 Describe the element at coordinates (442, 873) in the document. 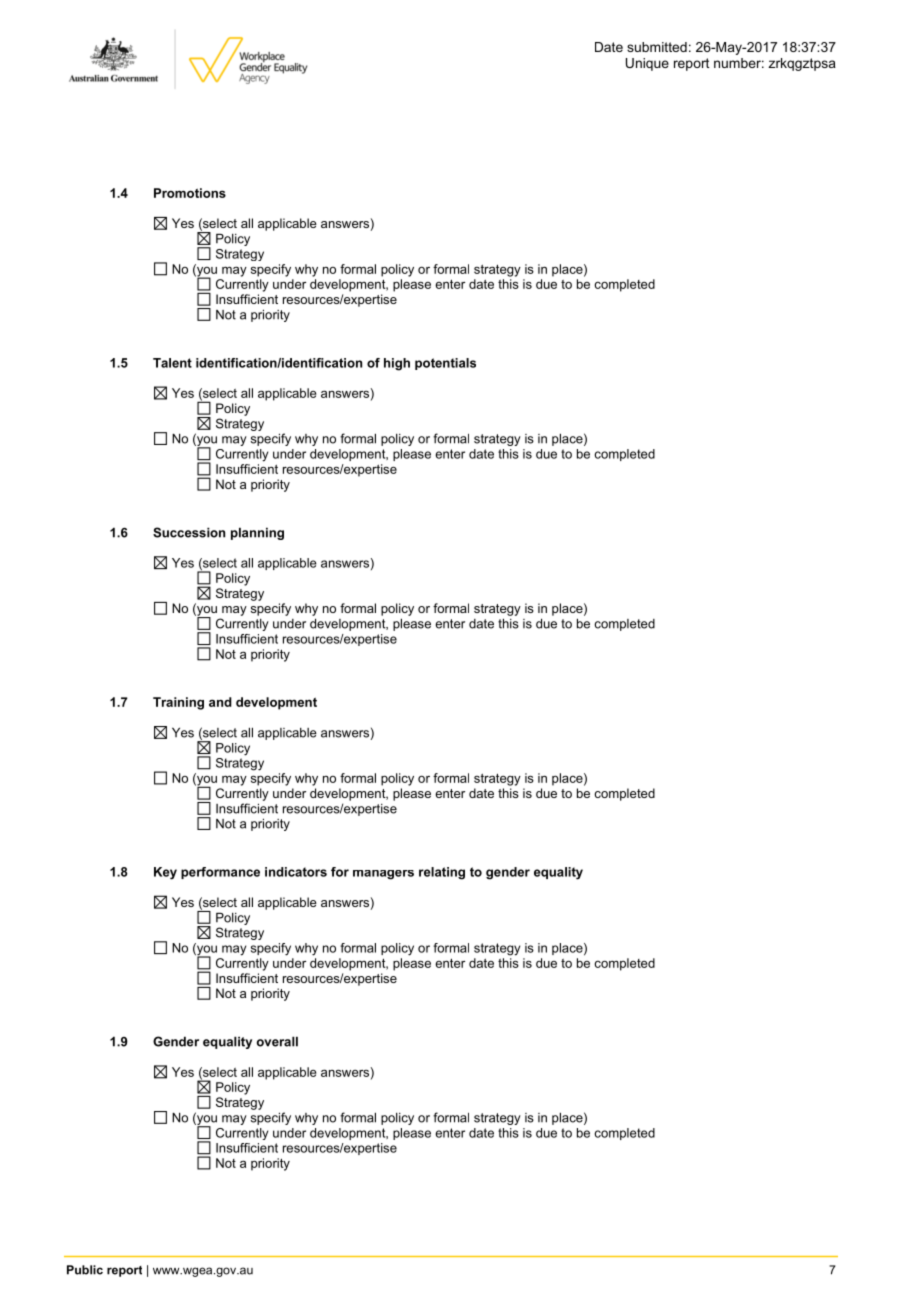

I see `relating` at that location.
